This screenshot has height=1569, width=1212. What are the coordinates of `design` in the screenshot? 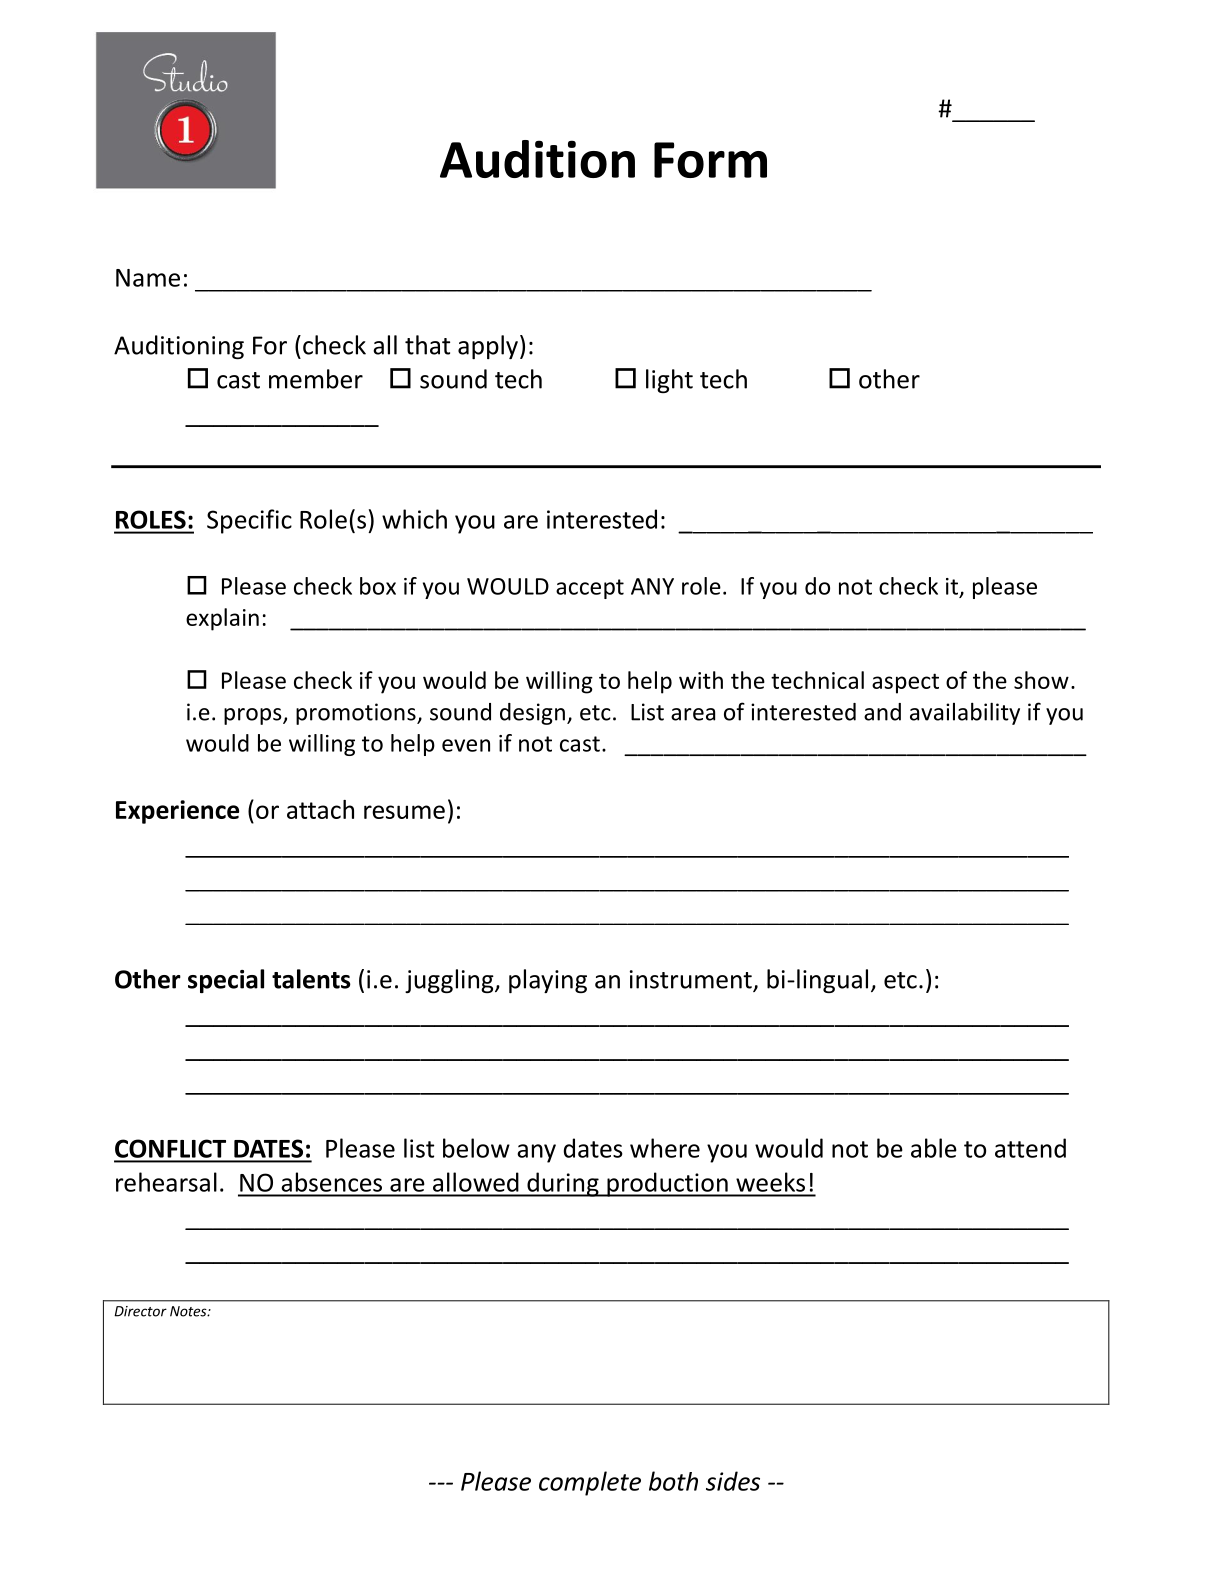 It's located at (532, 714).
